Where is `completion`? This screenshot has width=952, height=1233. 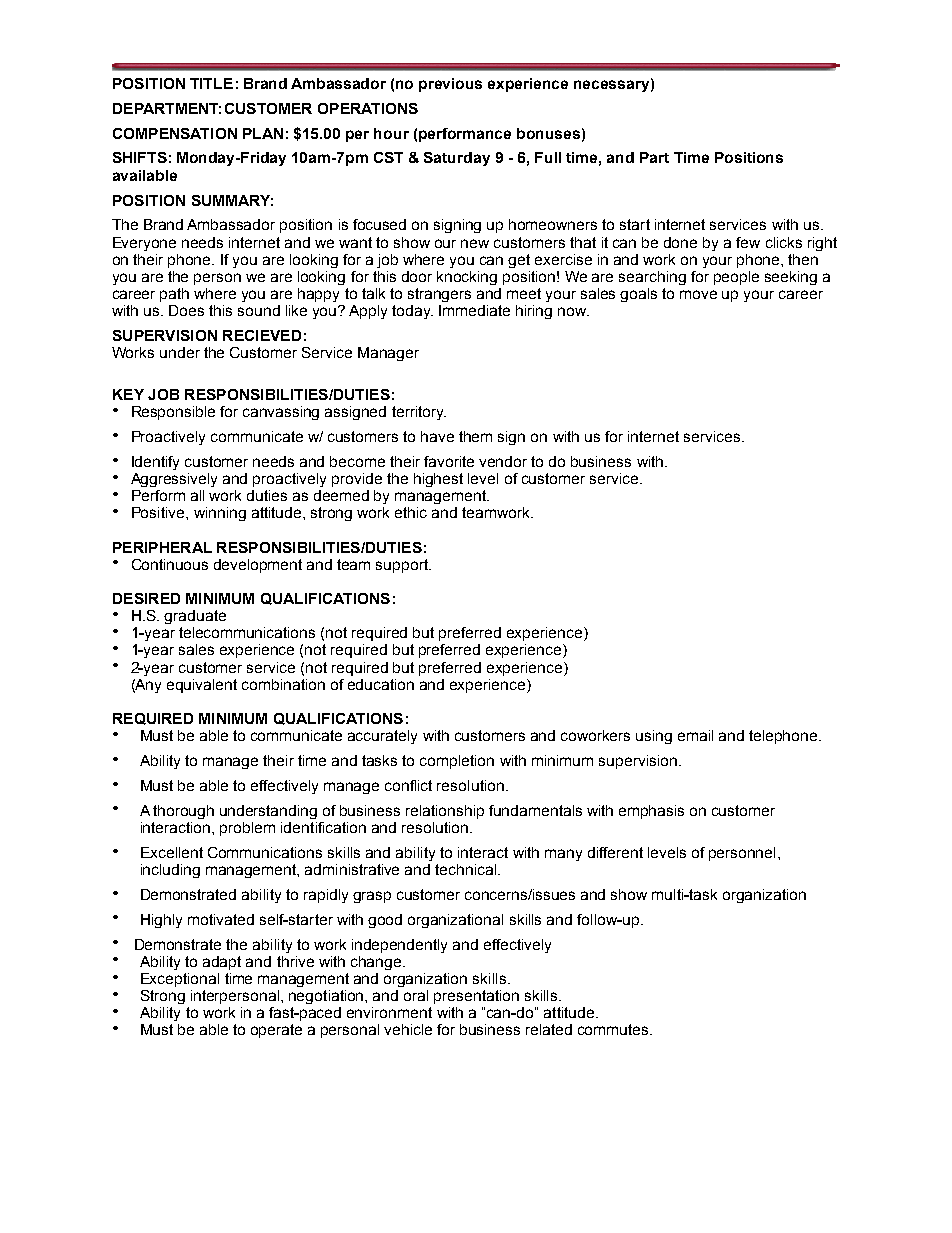 completion is located at coordinates (457, 762).
